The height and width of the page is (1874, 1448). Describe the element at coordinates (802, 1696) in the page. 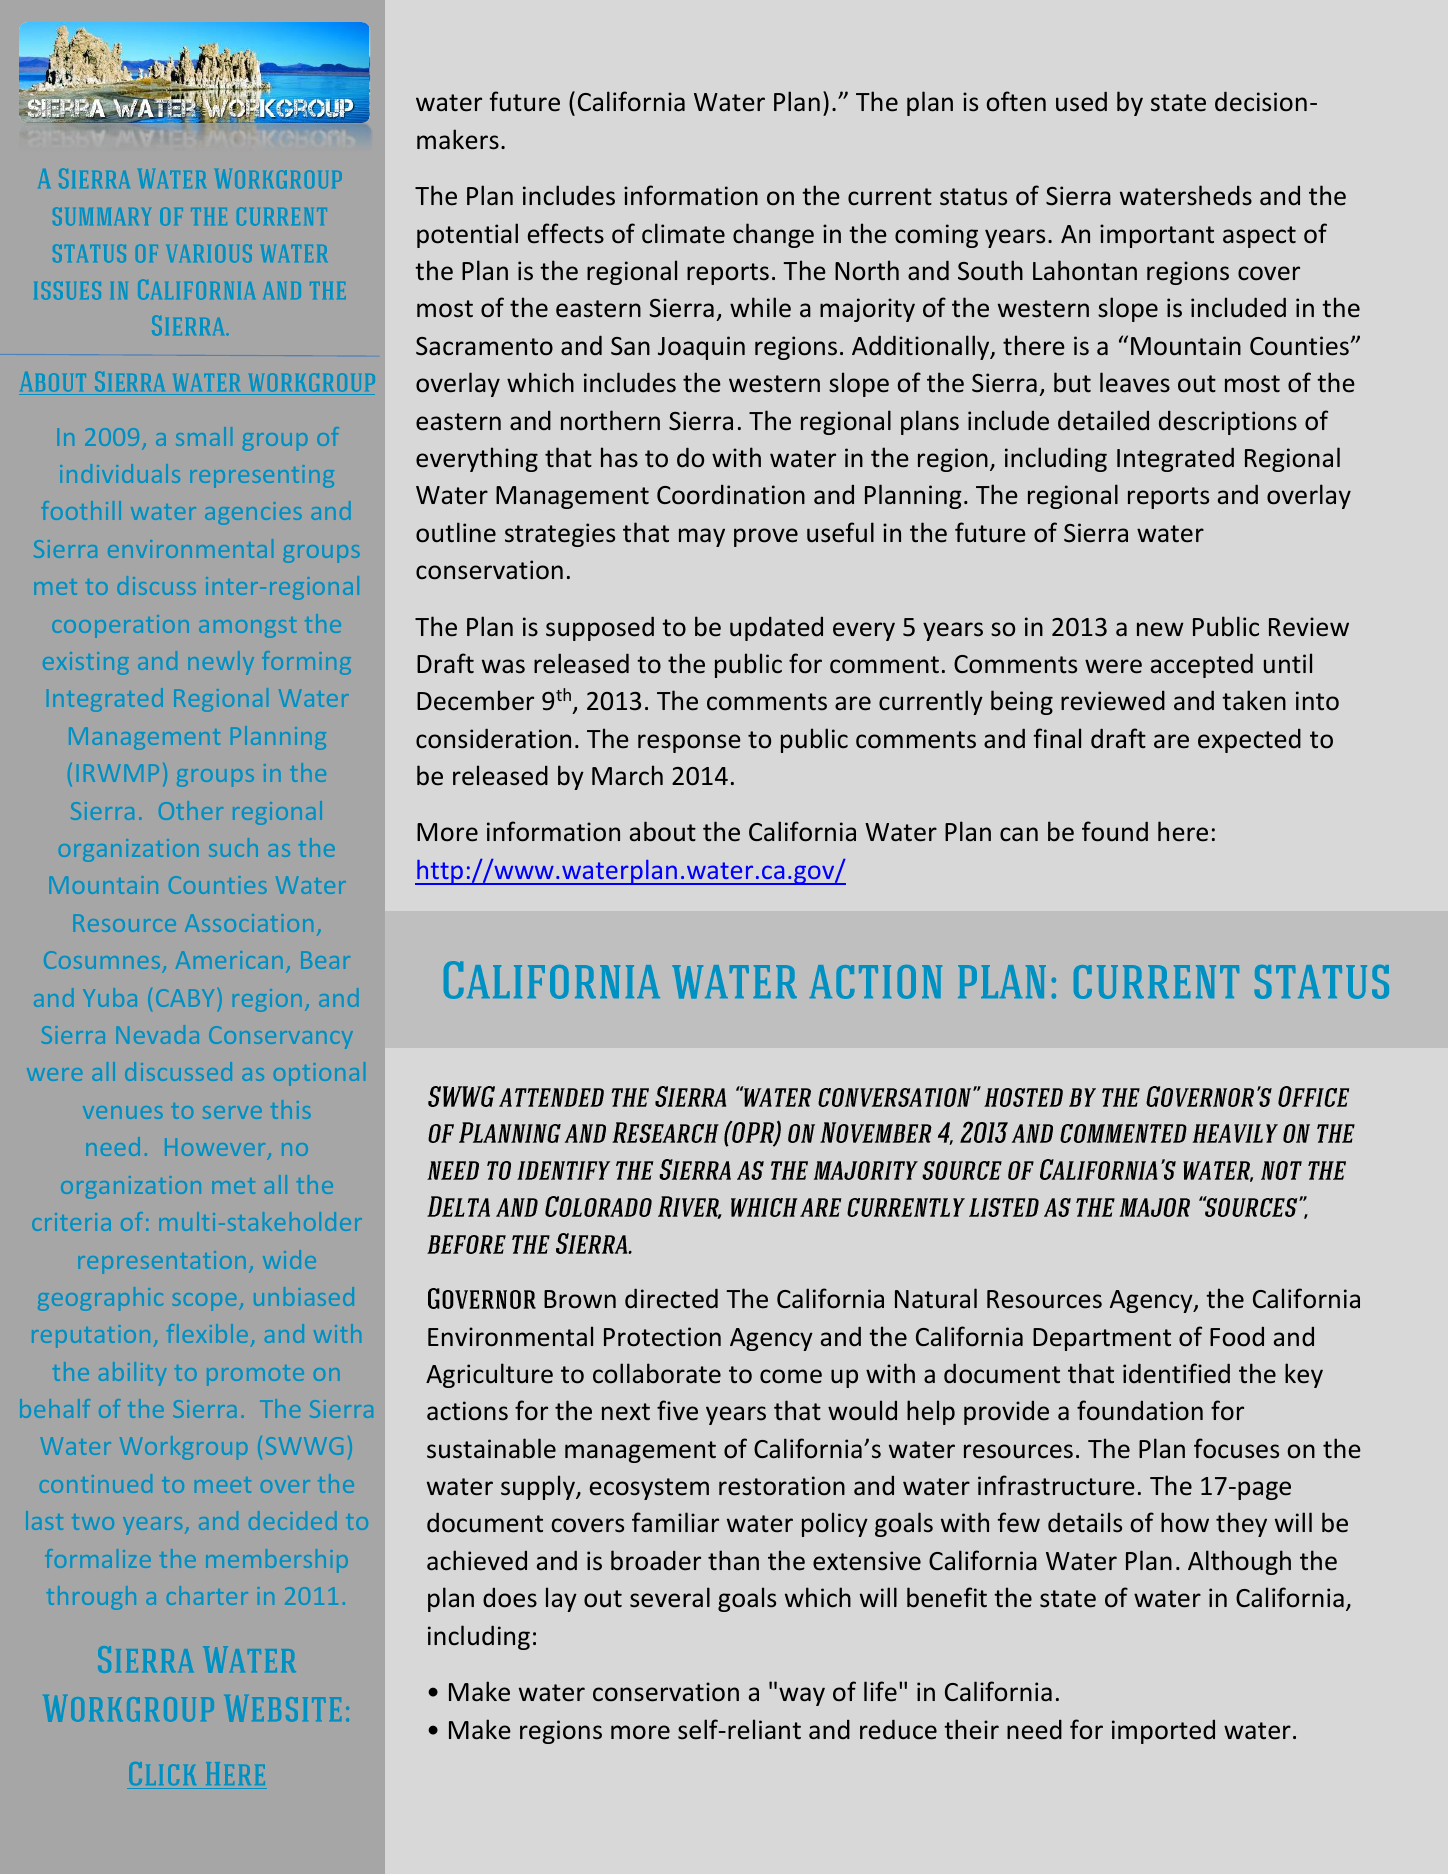

I see `way` at that location.
